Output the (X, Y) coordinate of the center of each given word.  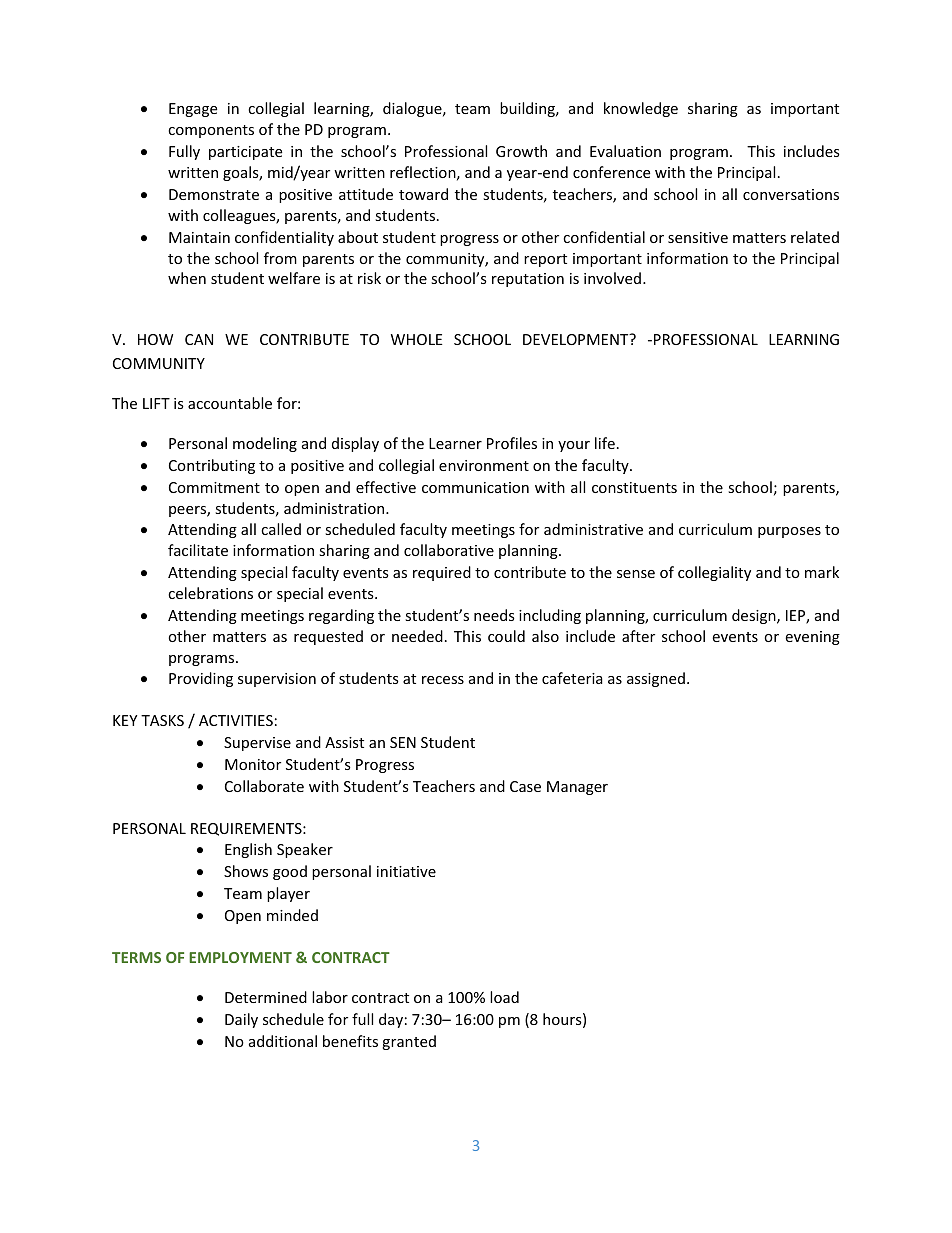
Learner (455, 443)
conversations (791, 194)
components (211, 131)
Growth (521, 151)
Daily (241, 1020)
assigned (656, 679)
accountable (230, 403)
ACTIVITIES (236, 720)
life (605, 443)
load (504, 997)
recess (443, 680)
